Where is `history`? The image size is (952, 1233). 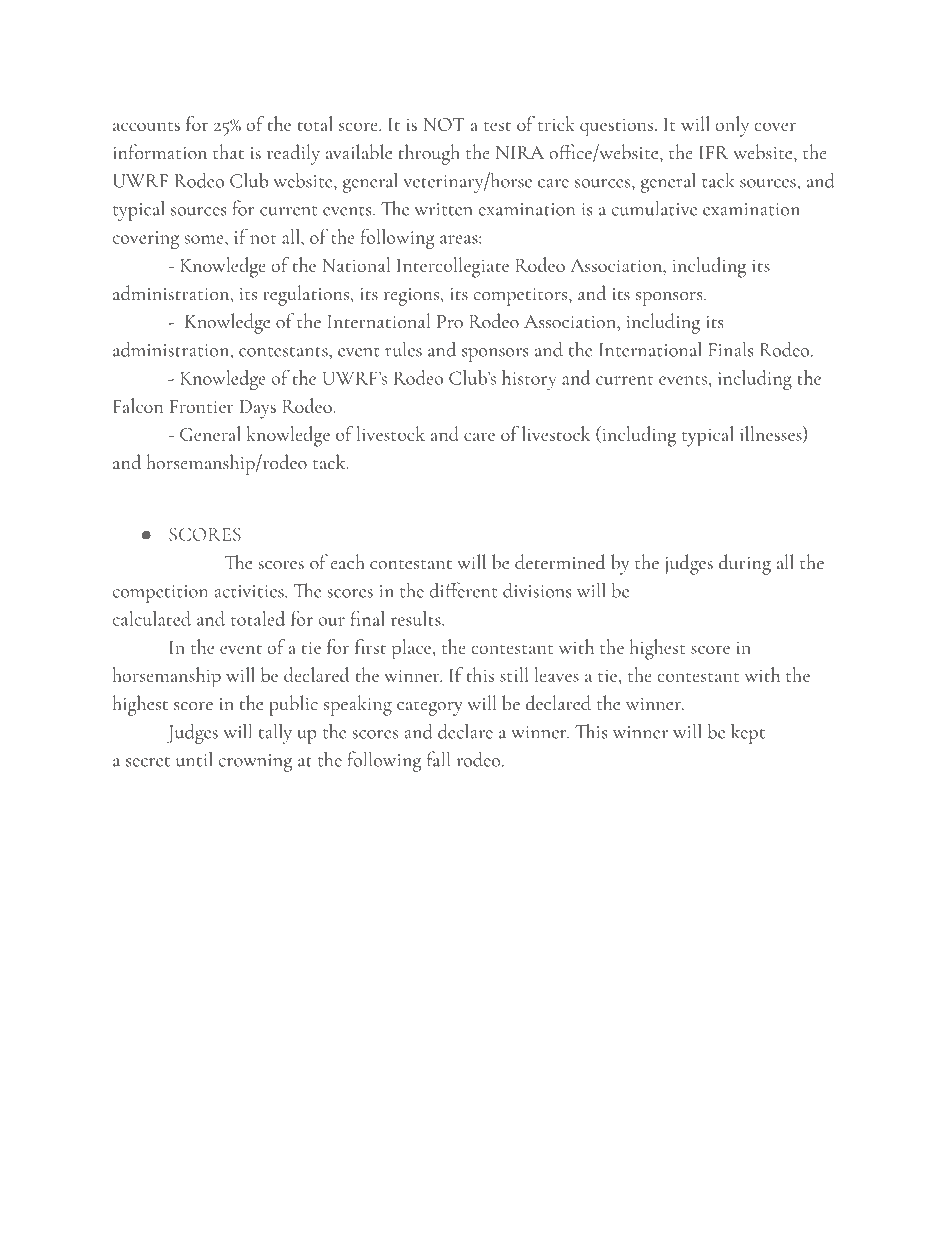
history is located at coordinates (529, 380).
